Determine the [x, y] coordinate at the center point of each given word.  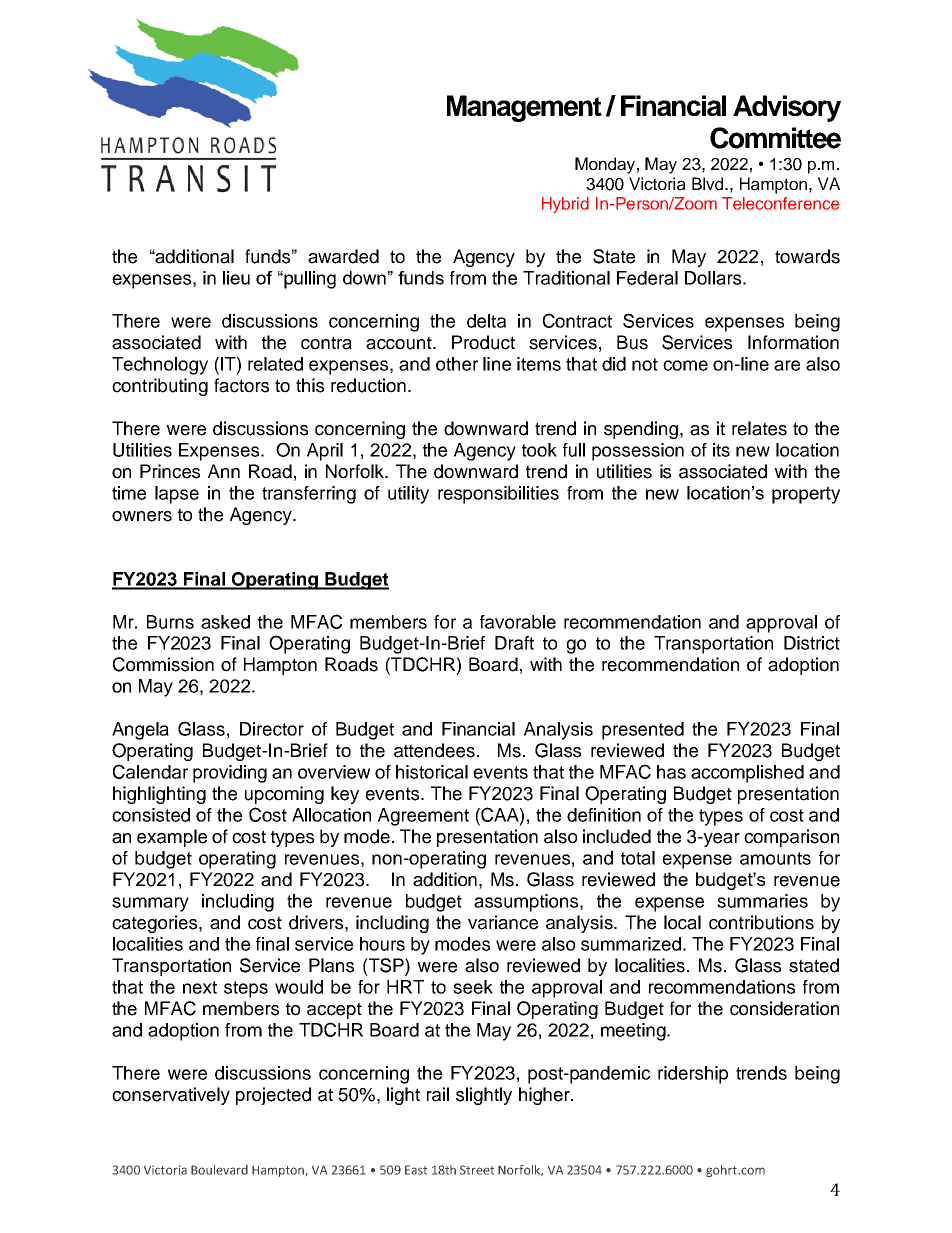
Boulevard [219, 1170]
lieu [236, 278]
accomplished [747, 774]
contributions [761, 922]
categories [156, 924]
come [685, 365]
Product [483, 342]
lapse [177, 495]
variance [503, 922]
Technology [160, 366]
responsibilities [498, 495]
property [806, 495]
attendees [434, 750]
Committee [775, 138]
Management [524, 108]
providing [230, 774]
